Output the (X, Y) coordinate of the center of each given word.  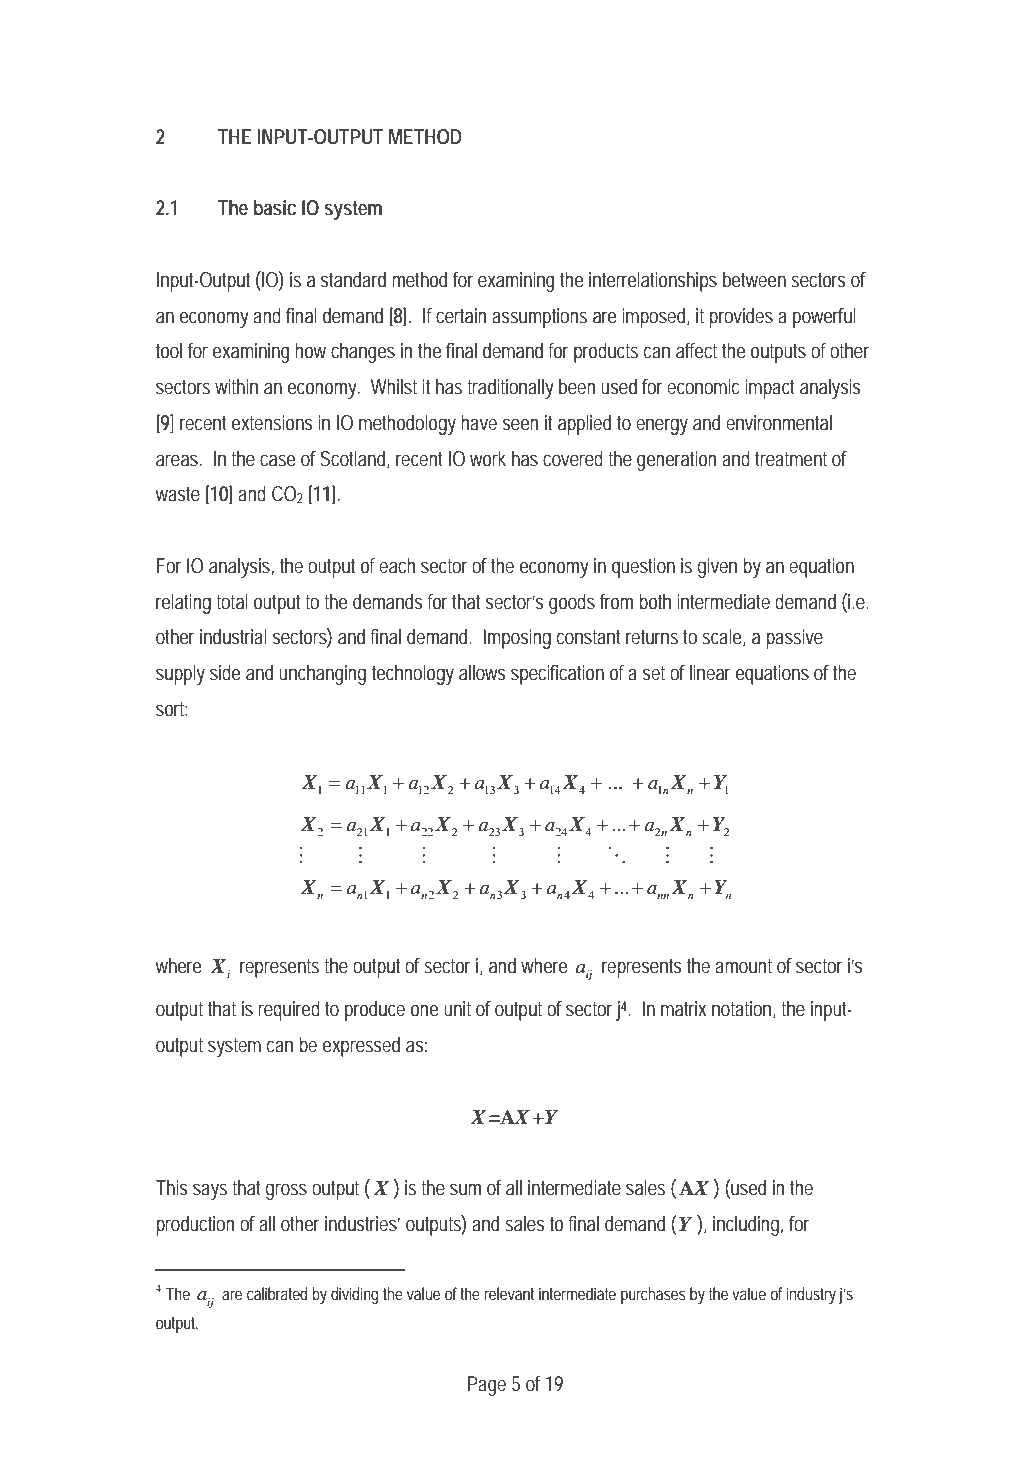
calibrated (277, 1293)
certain (461, 316)
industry (811, 1295)
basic (275, 208)
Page (487, 1386)
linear (710, 672)
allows (482, 673)
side (225, 673)
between (754, 280)
